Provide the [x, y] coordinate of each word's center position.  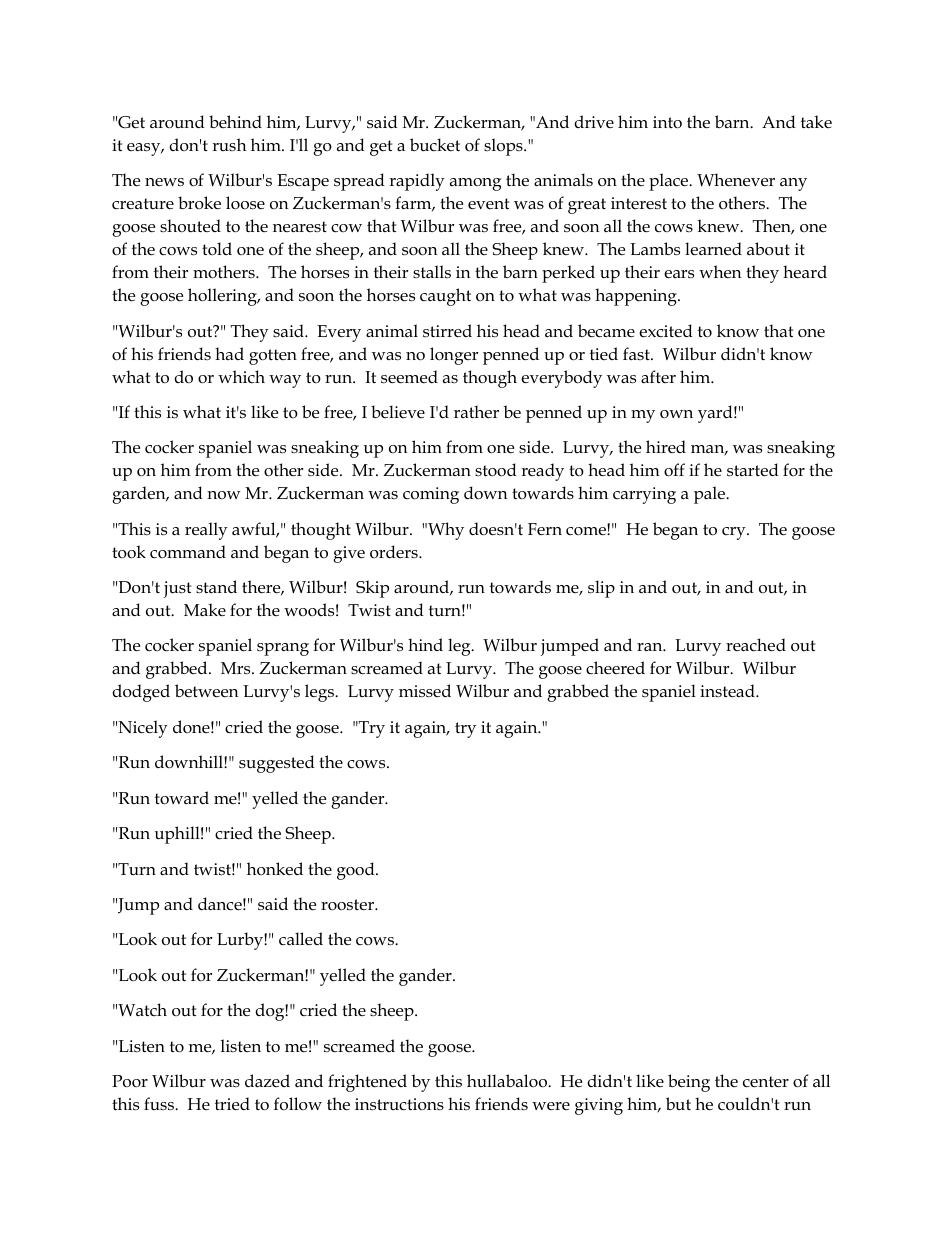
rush [229, 144]
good [357, 871]
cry [735, 533]
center [766, 1081]
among [475, 184]
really [206, 531]
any [793, 184]
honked [275, 869]
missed [425, 691]
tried [232, 1104]
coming [431, 495]
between [206, 691]
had [229, 353]
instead [728, 690]
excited [666, 331]
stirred [447, 331]
